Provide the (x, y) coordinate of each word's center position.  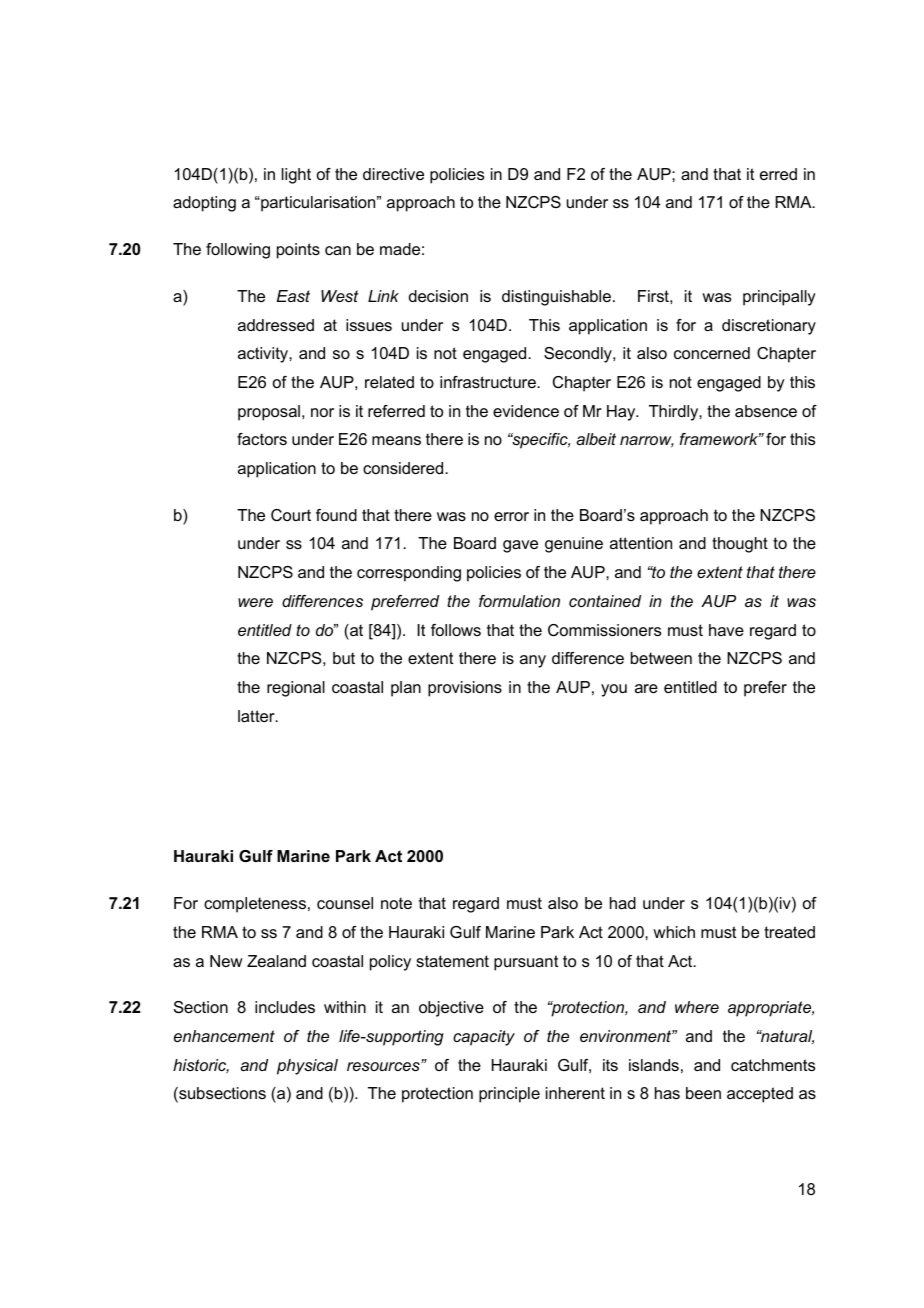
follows (456, 630)
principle (509, 1095)
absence (766, 411)
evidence (526, 411)
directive (393, 174)
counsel (345, 903)
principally (779, 298)
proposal (269, 413)
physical (307, 1067)
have (726, 630)
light (296, 176)
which (674, 932)
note (396, 903)
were (255, 602)
